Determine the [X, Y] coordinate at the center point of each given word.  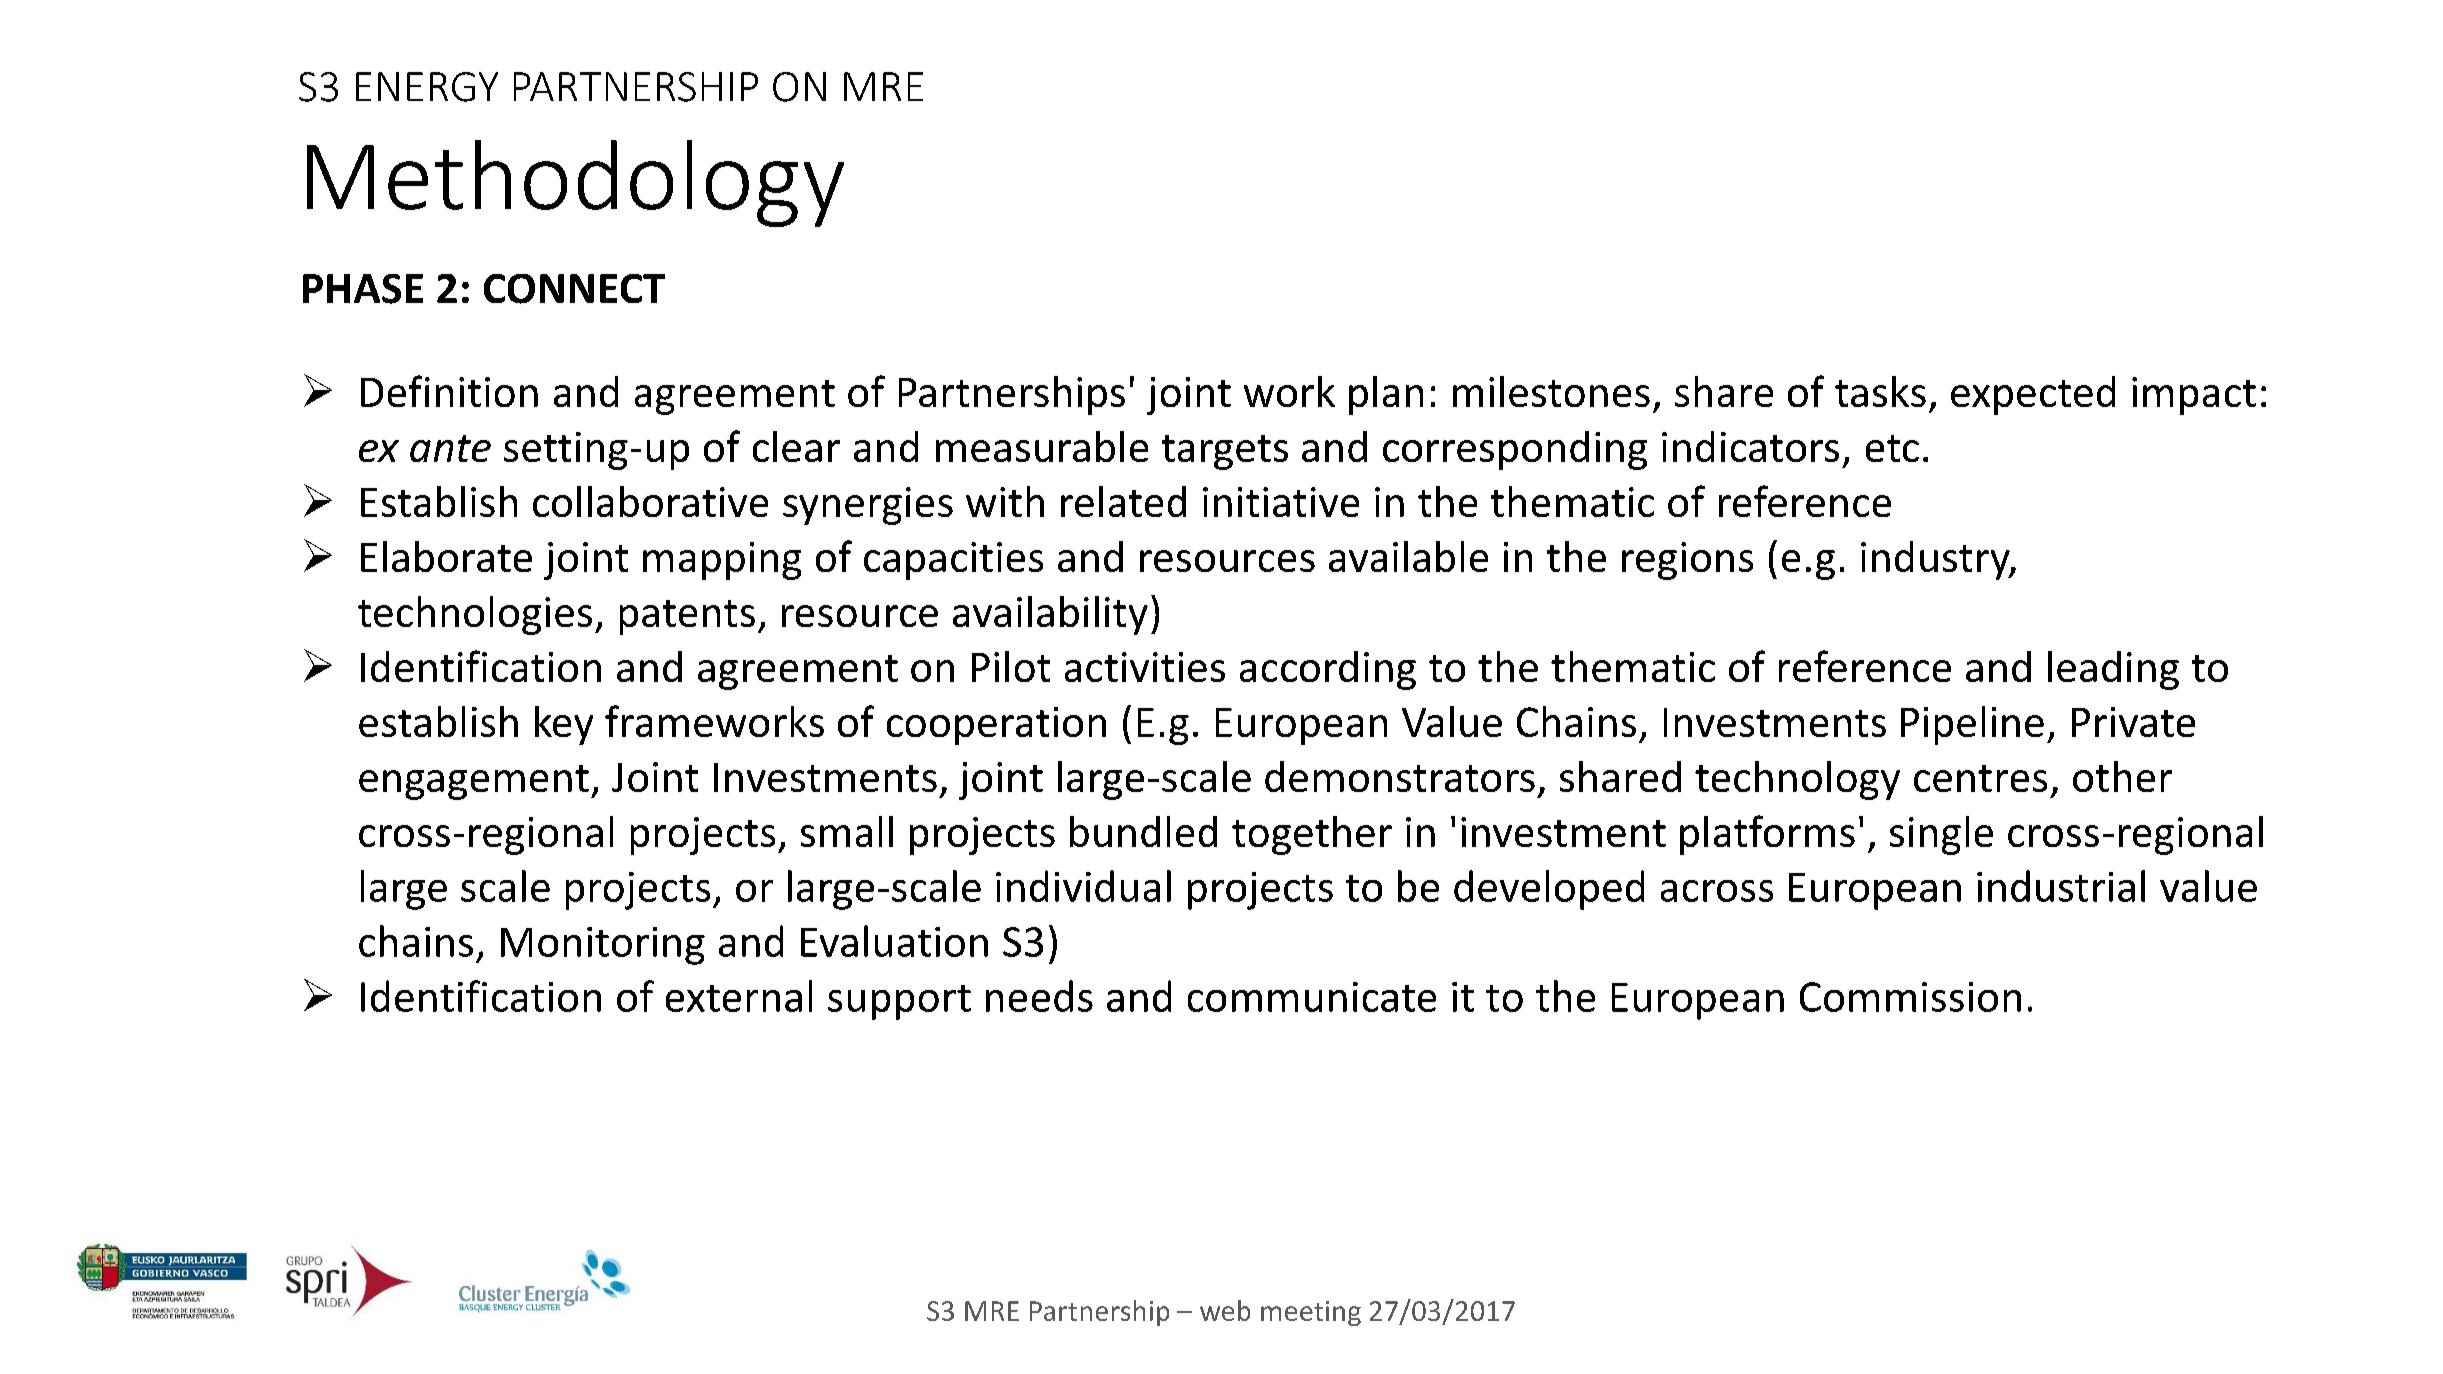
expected [2033, 395]
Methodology [575, 183]
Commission [1910, 997]
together [1312, 835]
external [739, 996]
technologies [475, 615]
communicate [1312, 997]
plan [1386, 395]
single [1941, 835]
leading [2113, 670]
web [1225, 1310]
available [1408, 556]
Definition [449, 391]
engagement [474, 782]
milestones [1551, 391]
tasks [1880, 391]
